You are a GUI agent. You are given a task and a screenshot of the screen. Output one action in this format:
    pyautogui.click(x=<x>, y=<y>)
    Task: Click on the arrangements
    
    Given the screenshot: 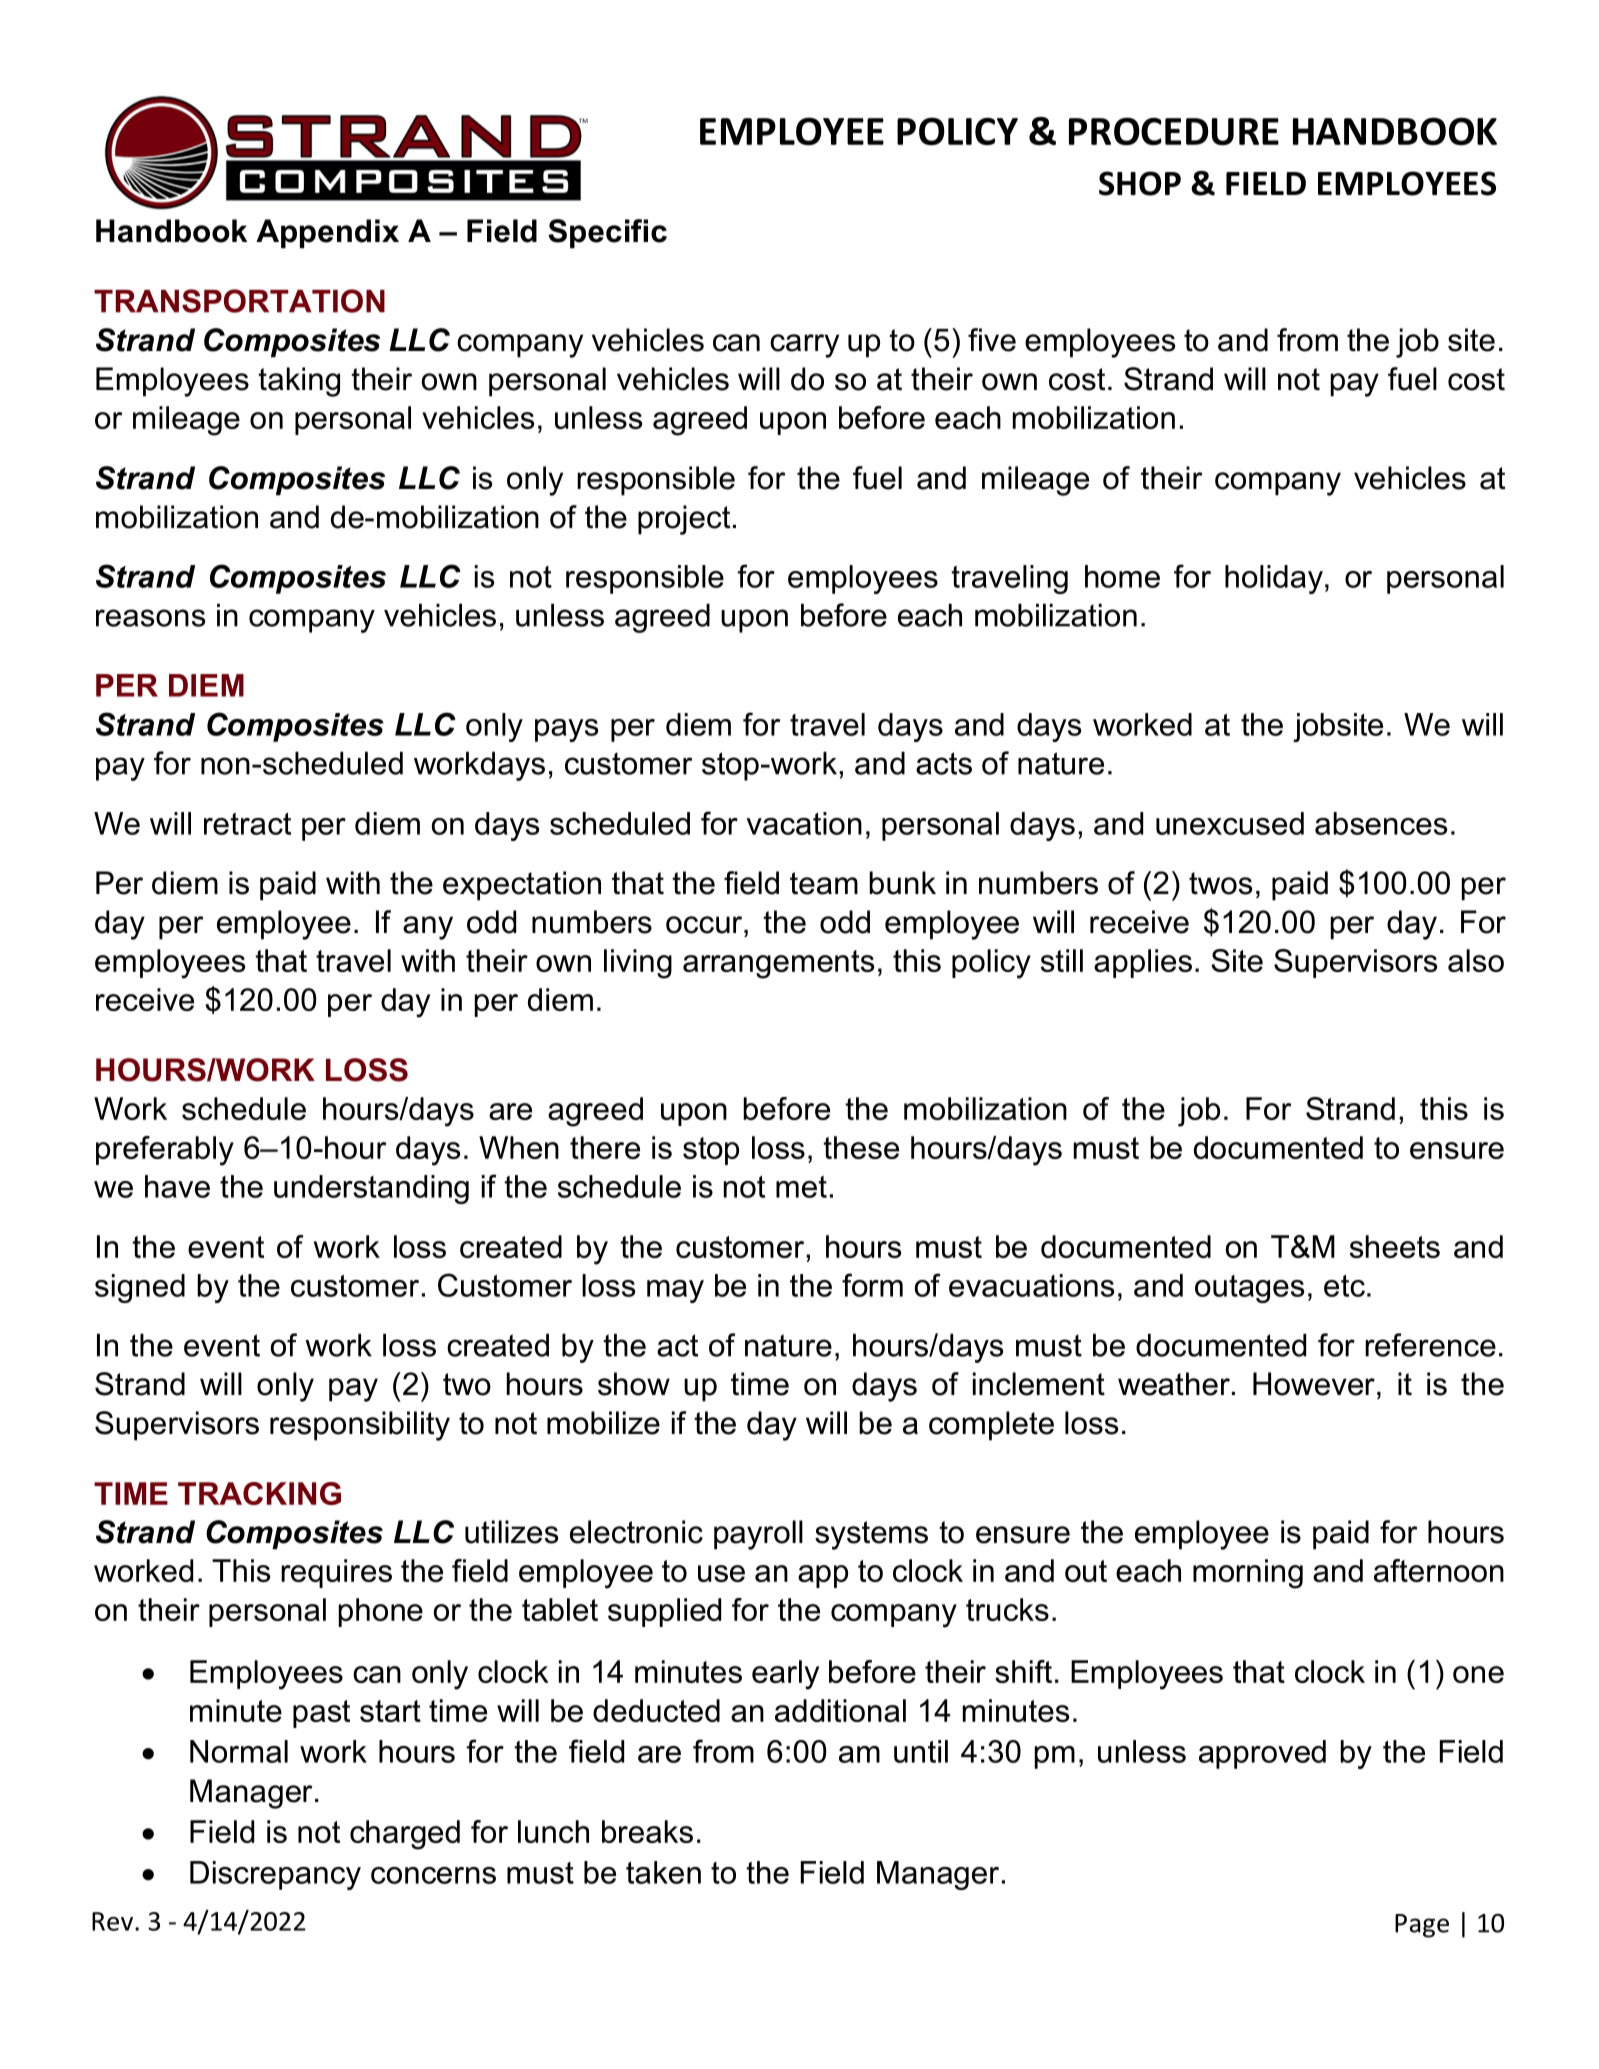 What is the action you would take?
    pyautogui.click(x=778, y=964)
